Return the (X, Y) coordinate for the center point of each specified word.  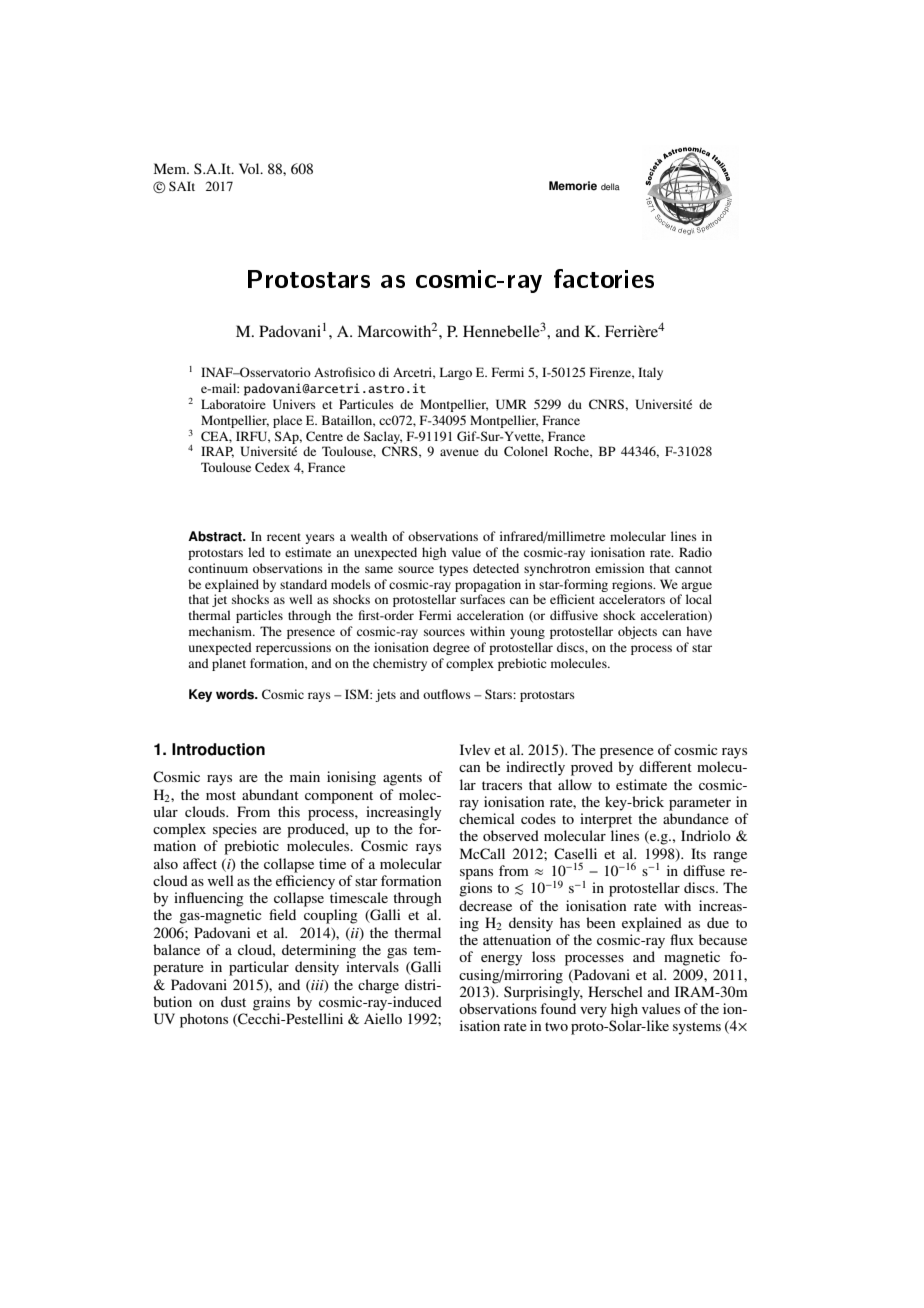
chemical (487, 818)
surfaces (482, 599)
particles (259, 616)
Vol (250, 168)
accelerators (632, 599)
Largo (456, 373)
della (610, 186)
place (287, 421)
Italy (650, 373)
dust (233, 1001)
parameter (700, 804)
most (221, 795)
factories (604, 278)
